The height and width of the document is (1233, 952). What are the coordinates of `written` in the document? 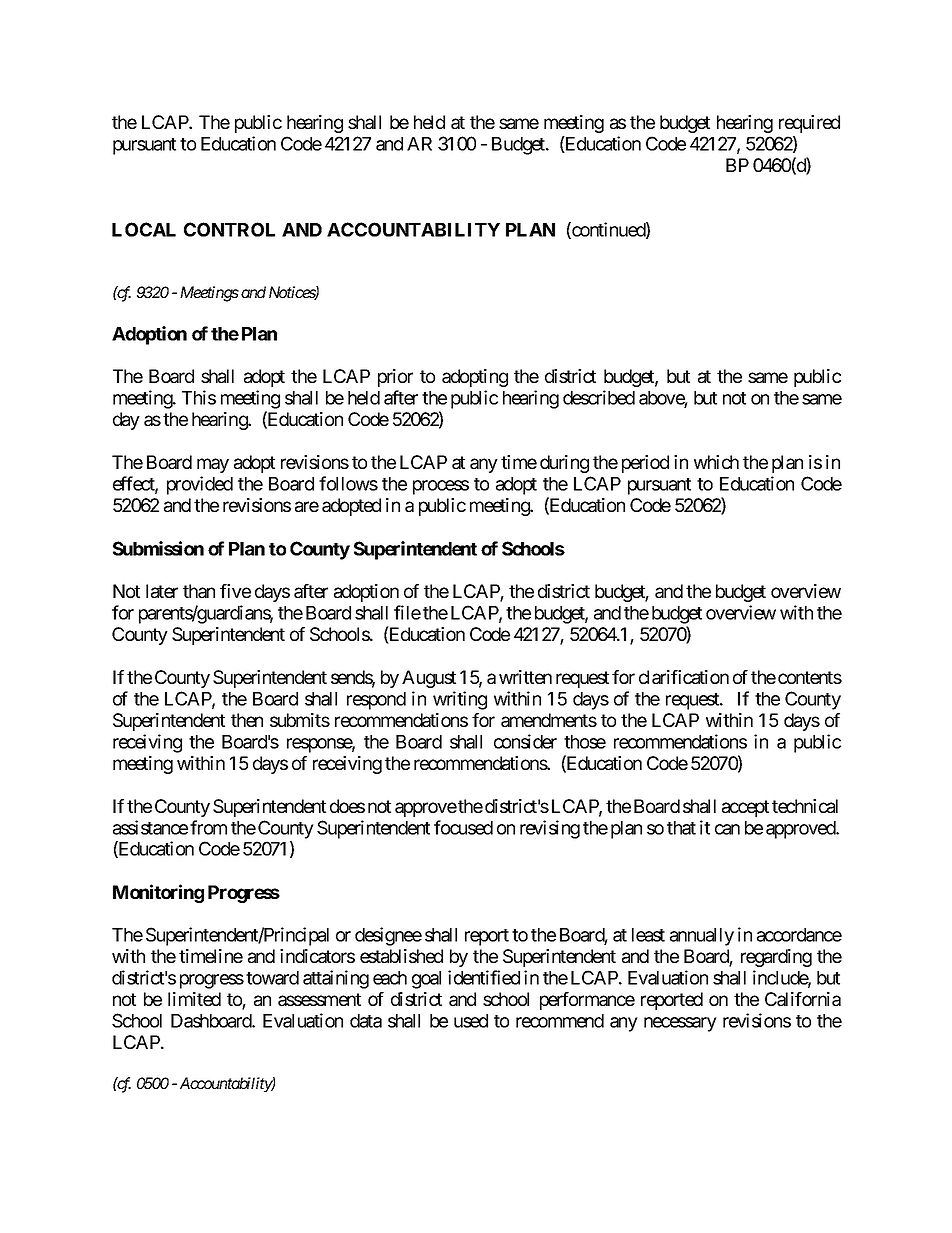 It's located at (525, 677).
